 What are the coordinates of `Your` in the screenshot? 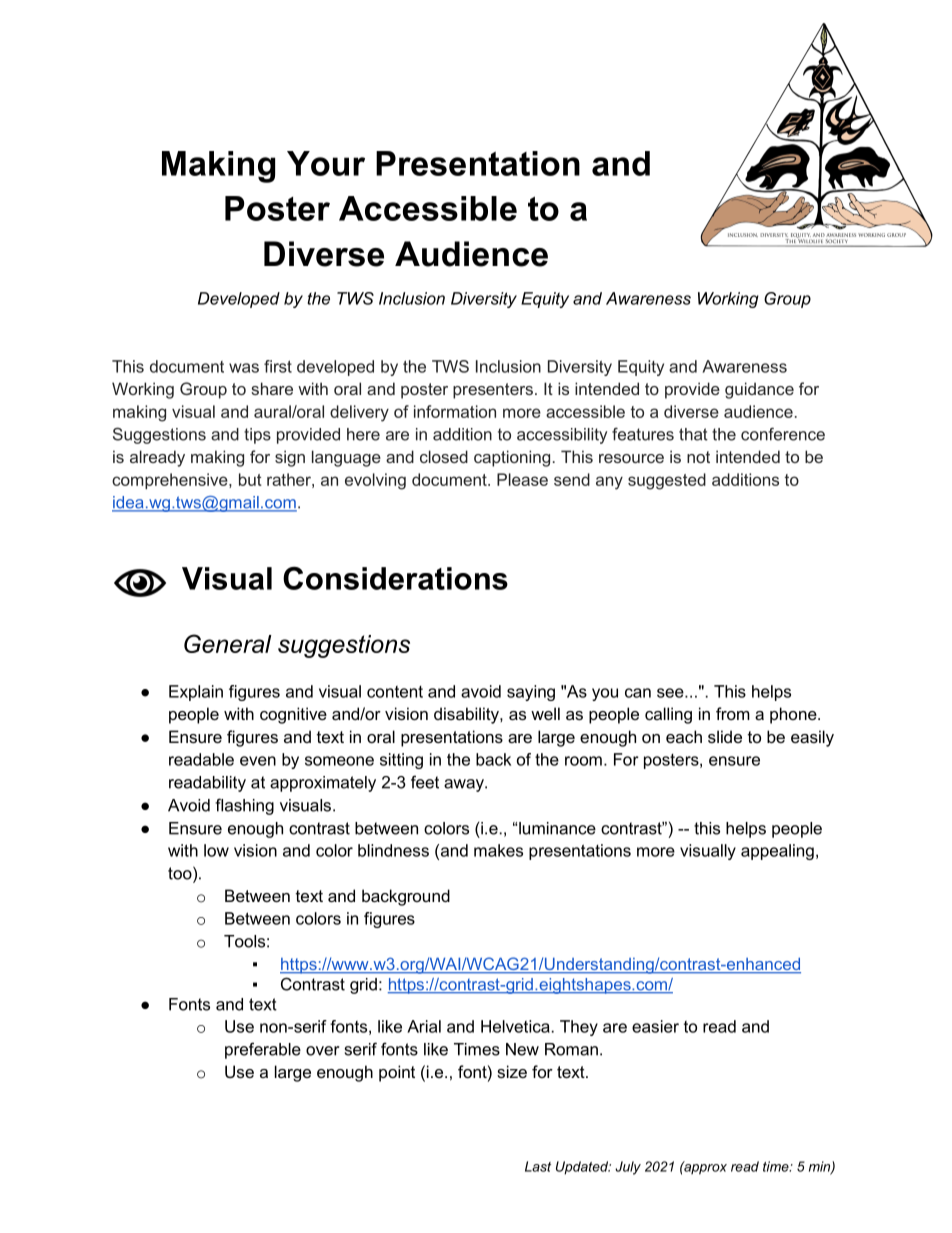 It's located at (326, 163).
